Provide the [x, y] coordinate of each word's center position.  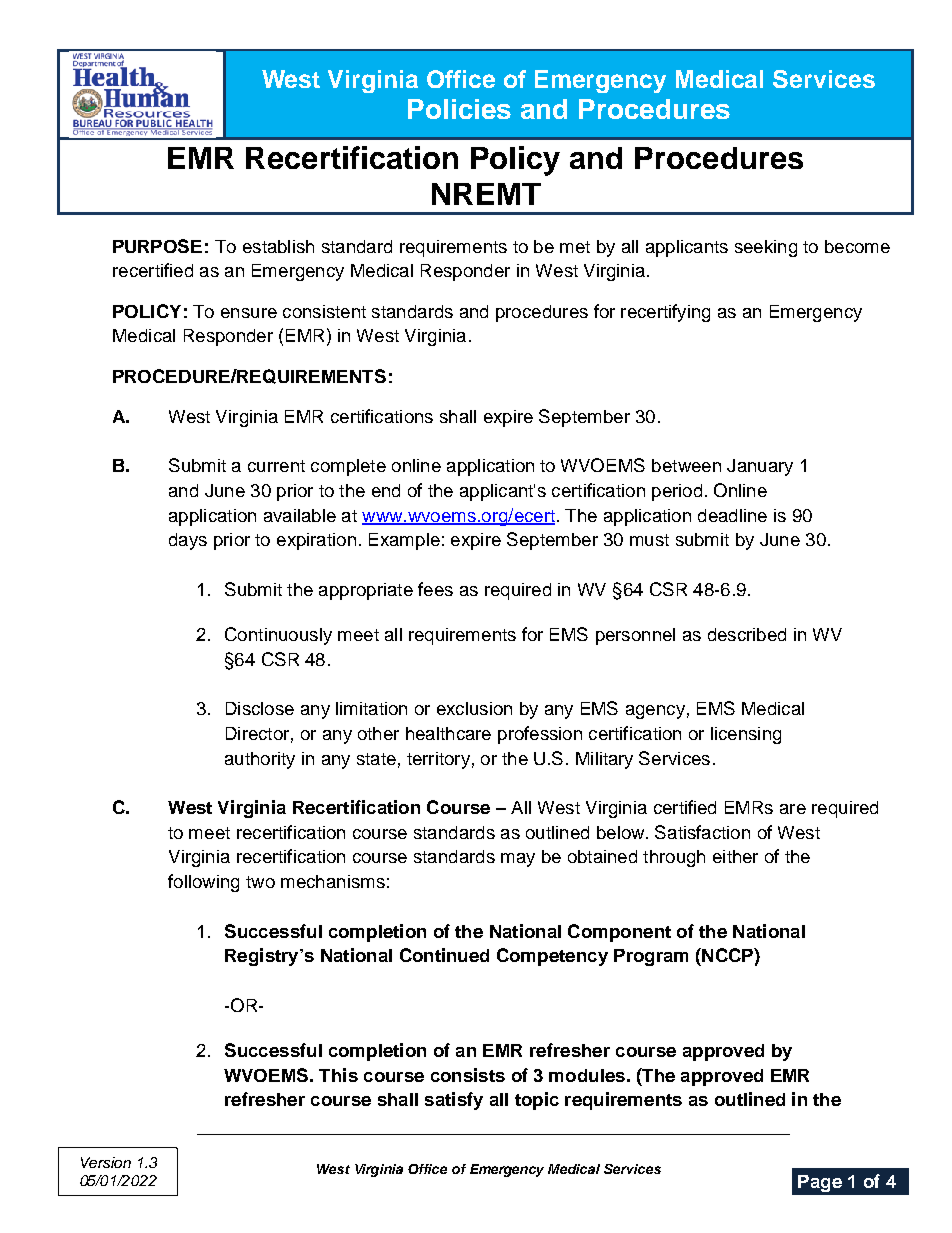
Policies [459, 109]
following [203, 883]
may [518, 860]
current [276, 466]
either [735, 856]
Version [106, 1162]
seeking [766, 248]
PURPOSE [157, 246]
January [760, 467]
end [386, 490]
